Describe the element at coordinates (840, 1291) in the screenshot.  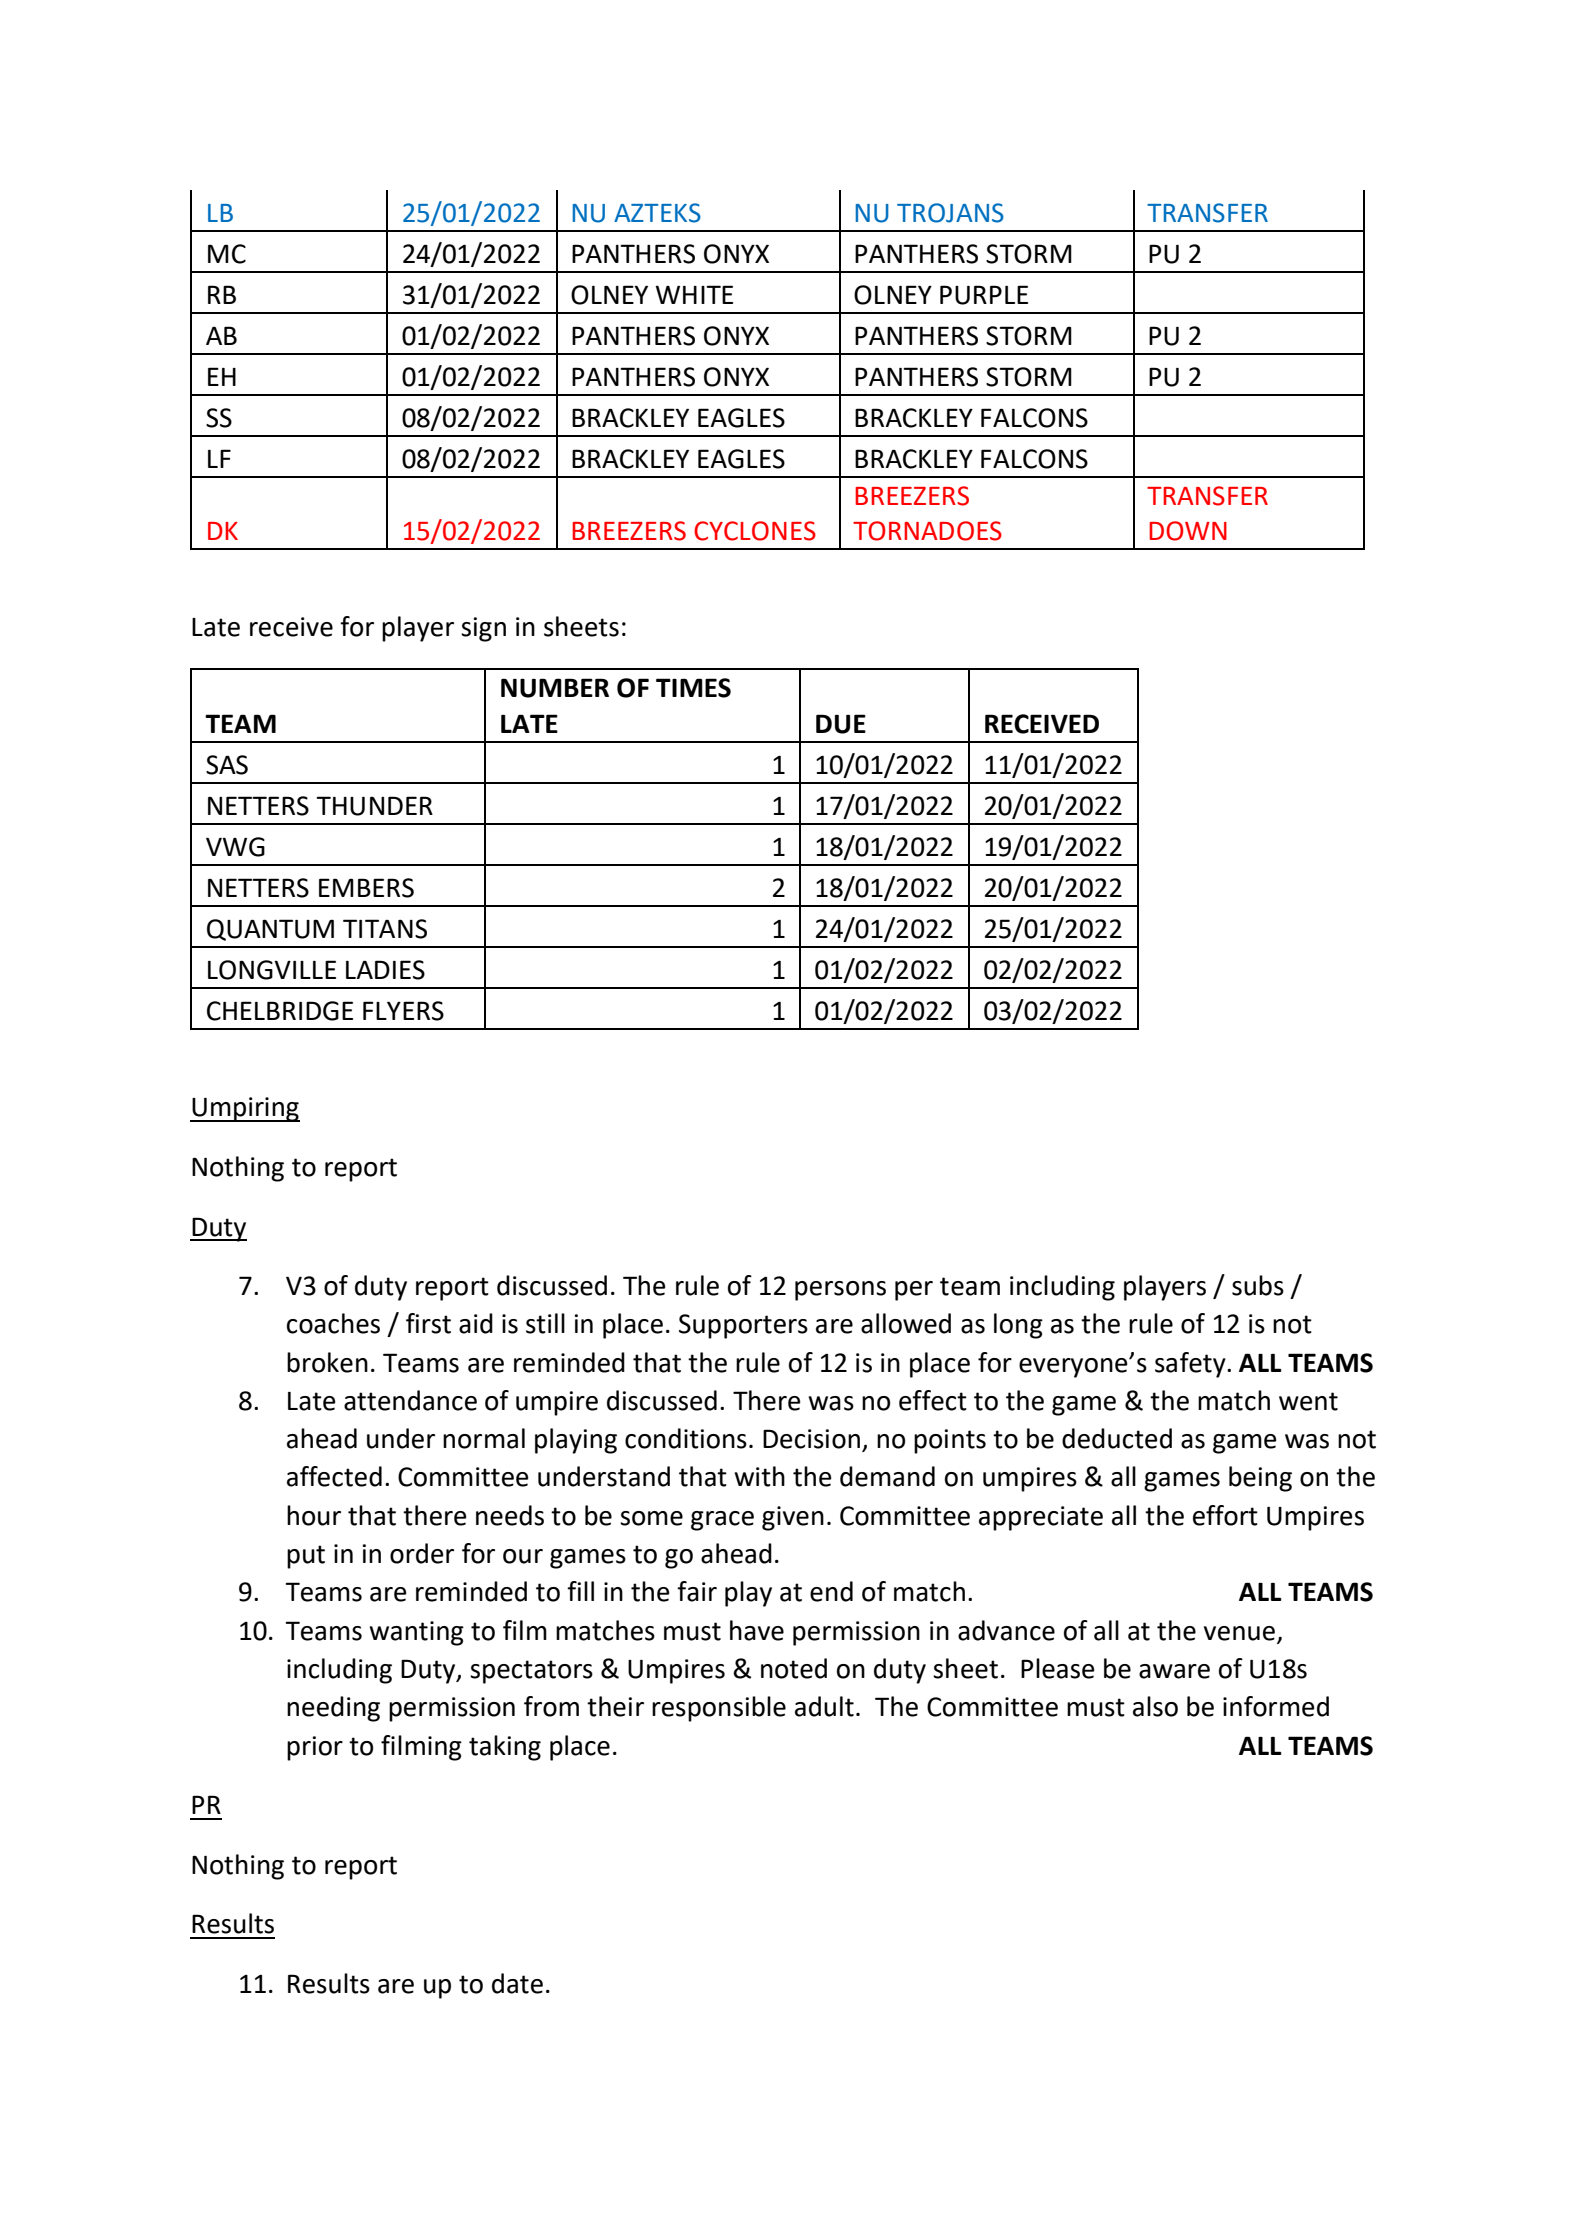
I see `persons` at that location.
